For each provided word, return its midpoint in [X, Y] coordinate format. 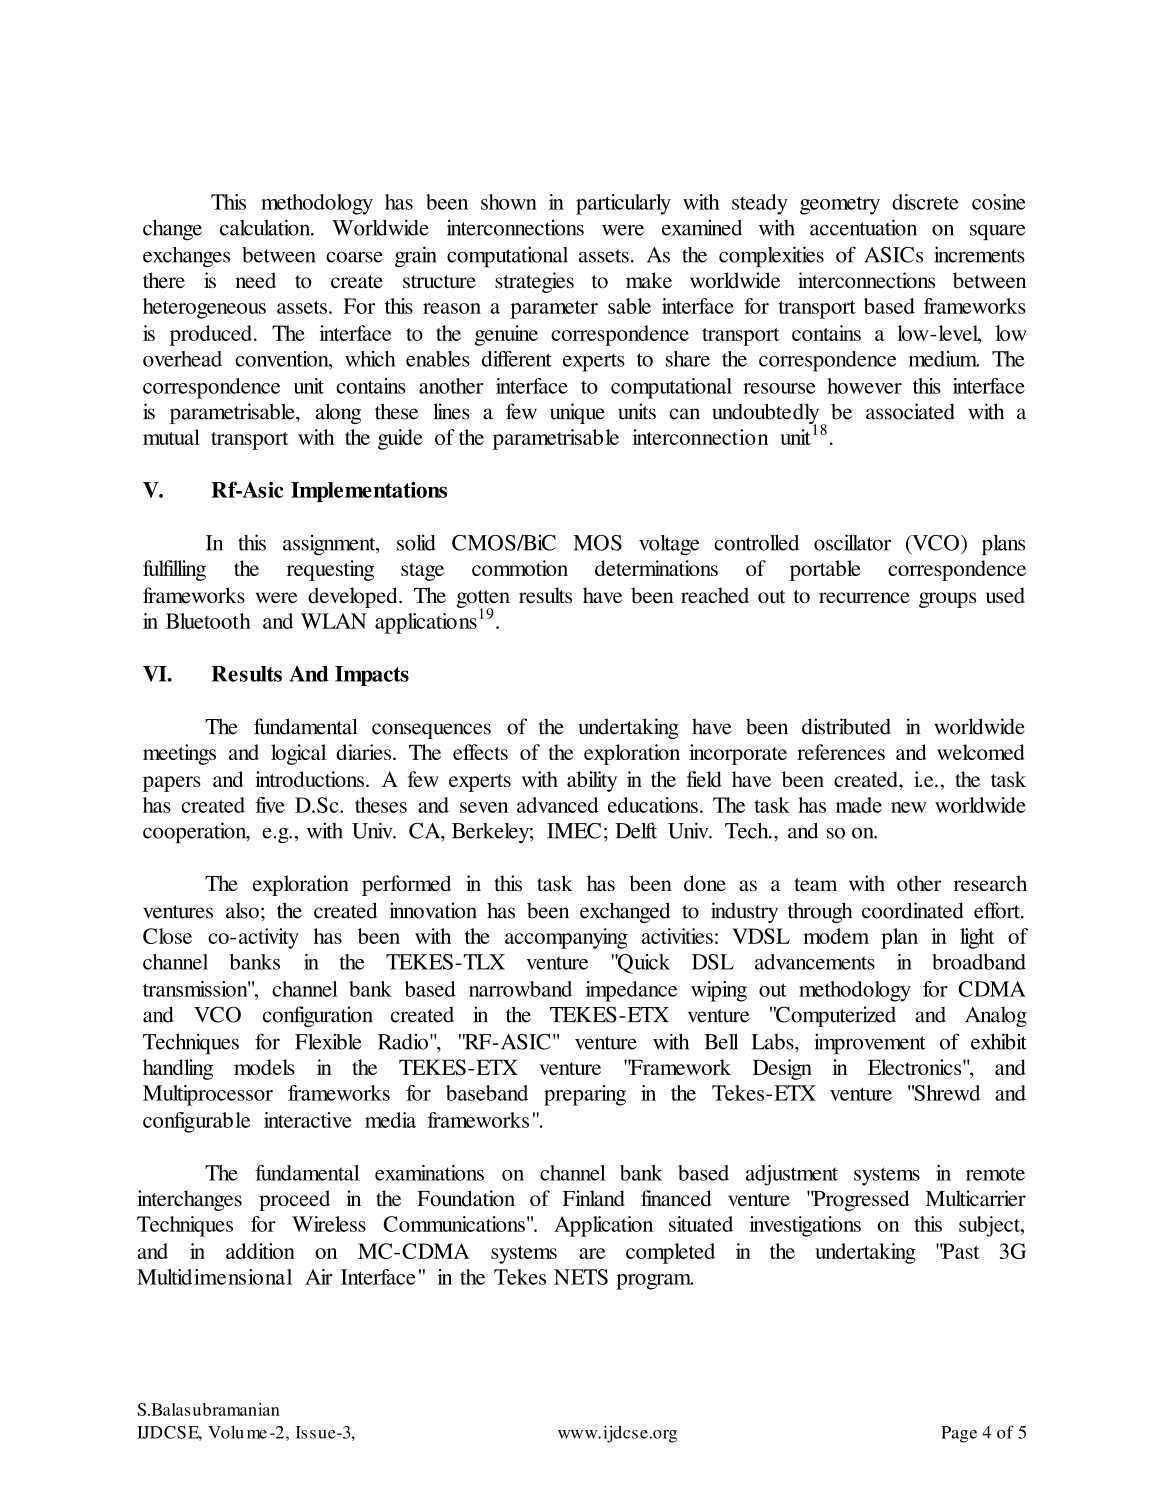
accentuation [863, 227]
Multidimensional [214, 1277]
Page [959, 1434]
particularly [623, 204]
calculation [266, 227]
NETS [581, 1277]
